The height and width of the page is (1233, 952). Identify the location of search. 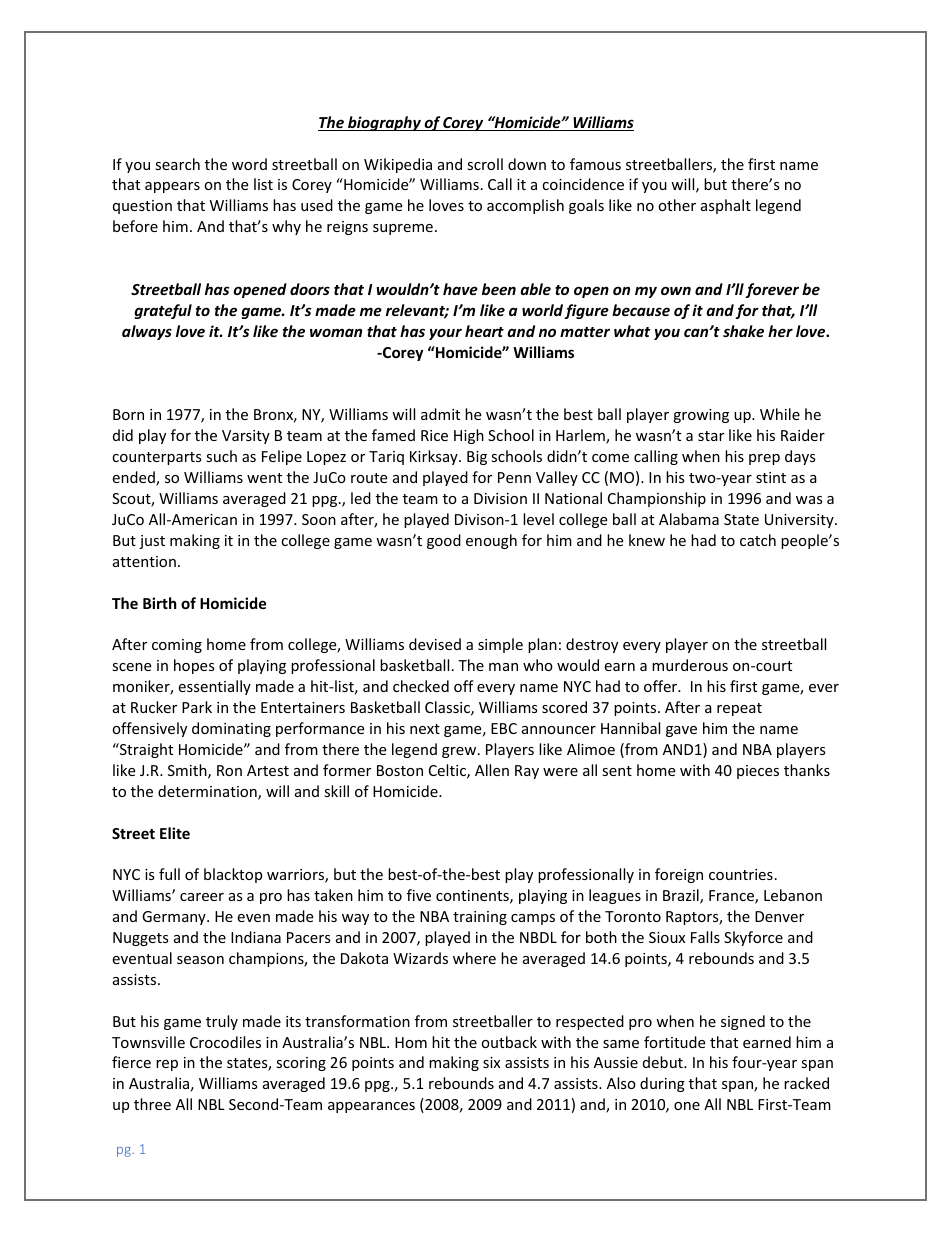
(177, 164).
